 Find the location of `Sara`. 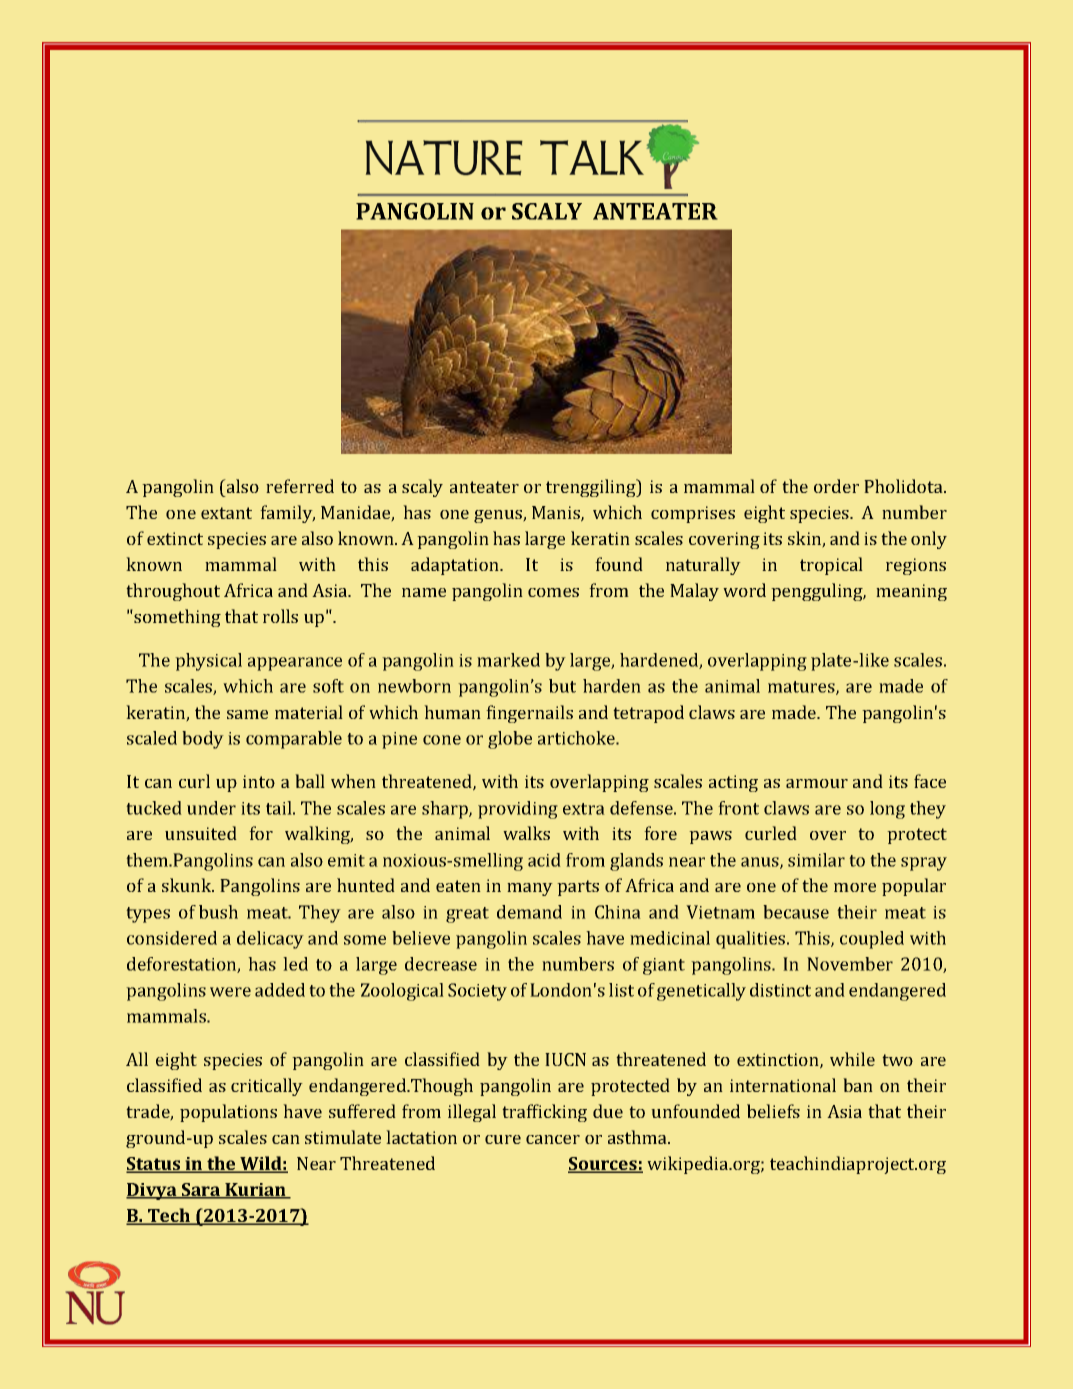

Sara is located at coordinates (201, 1191).
